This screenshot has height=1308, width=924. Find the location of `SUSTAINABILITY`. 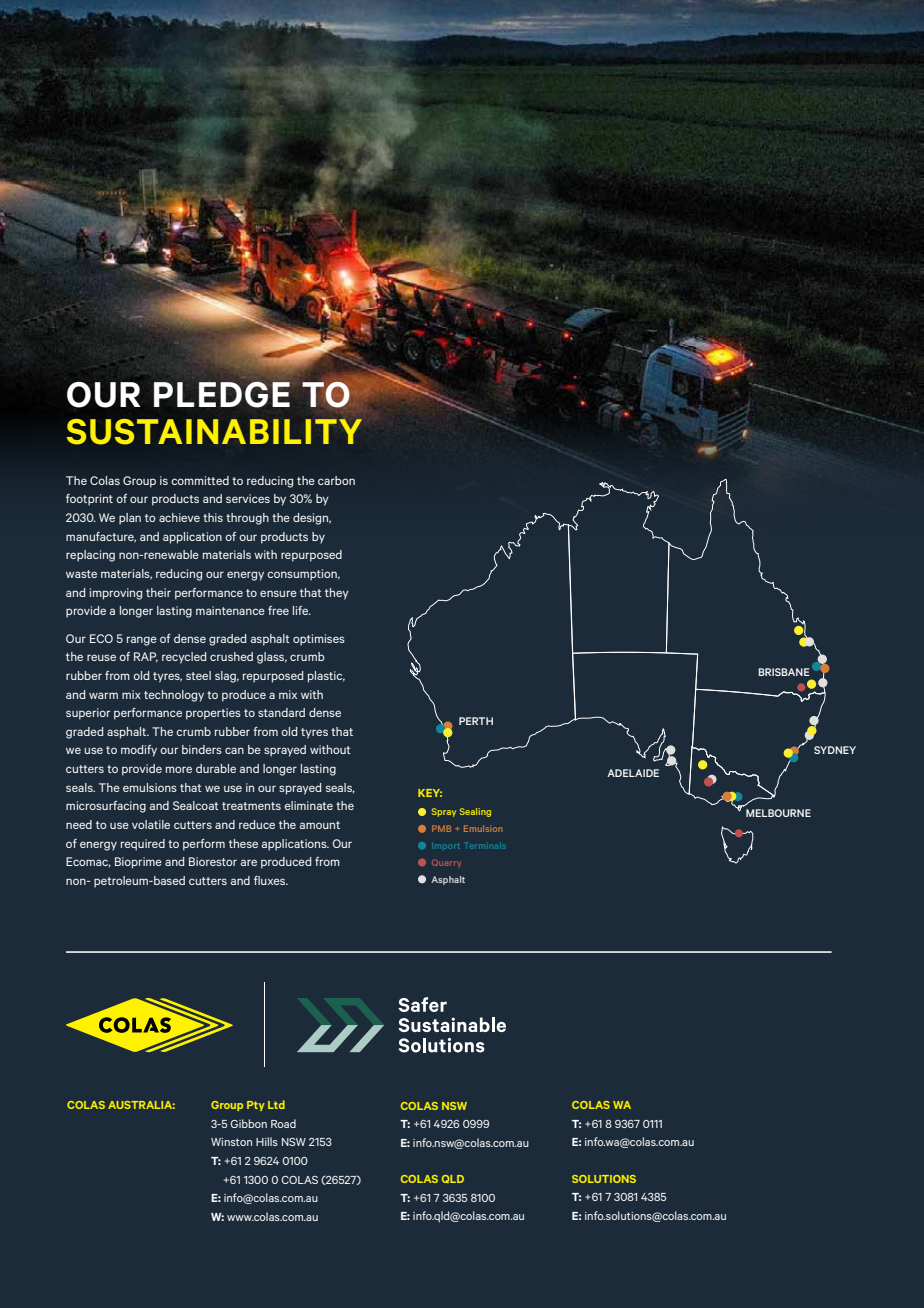

SUSTAINABILITY is located at coordinates (214, 432).
